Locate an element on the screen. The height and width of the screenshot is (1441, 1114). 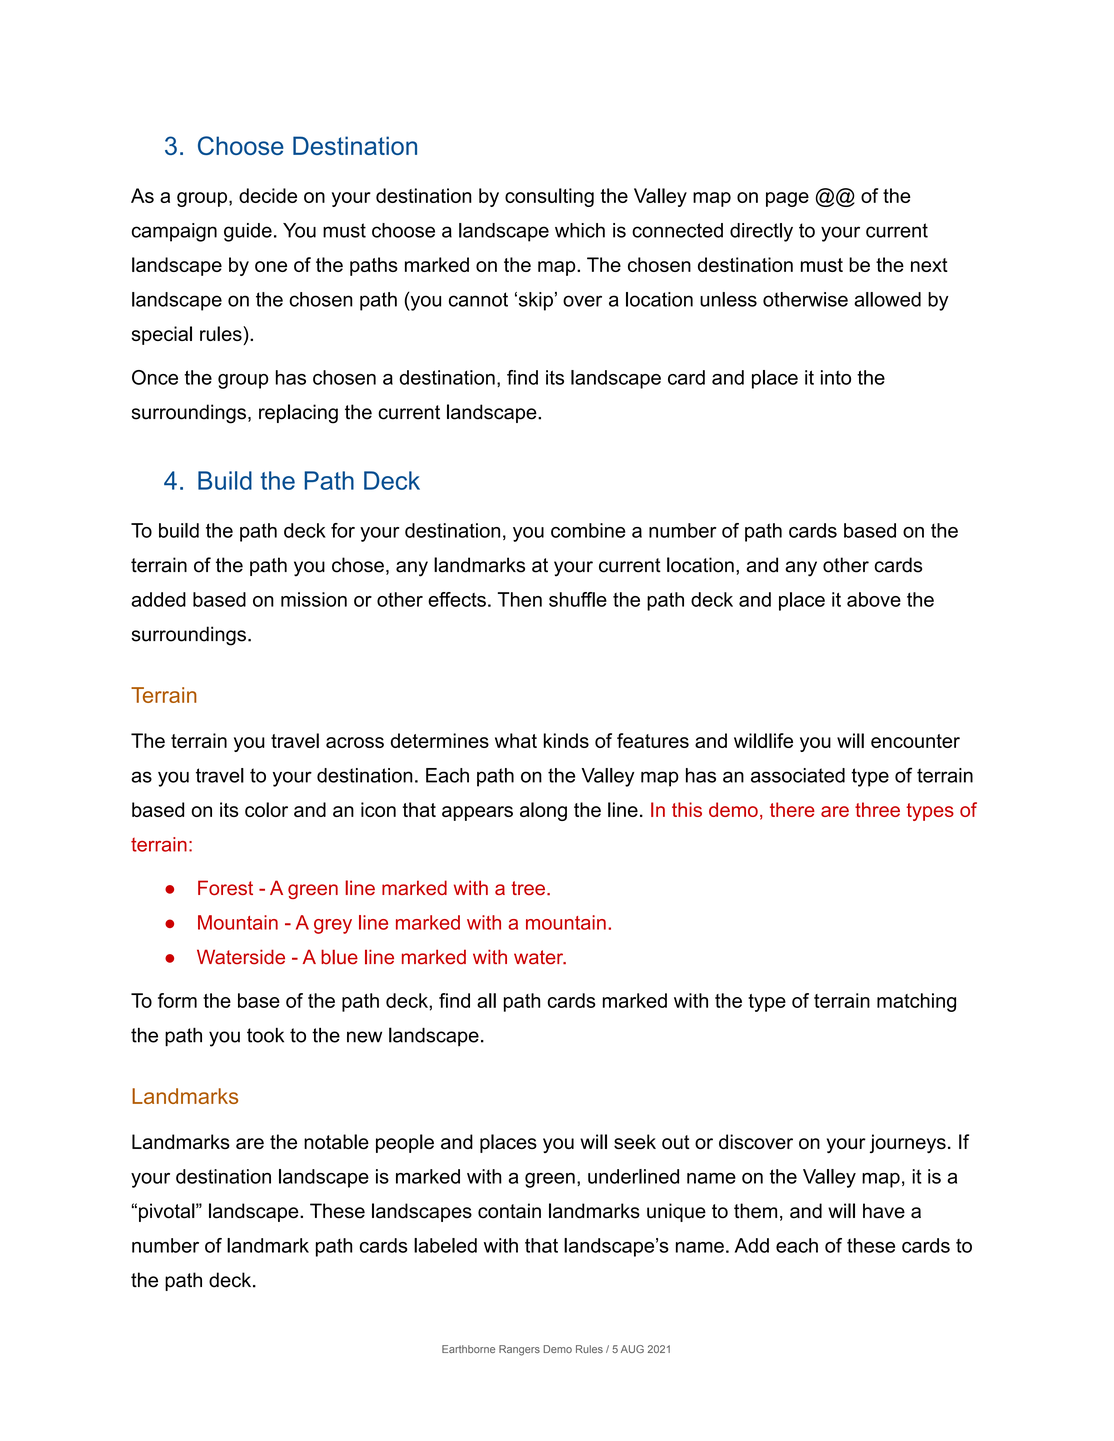
which is located at coordinates (580, 230).
